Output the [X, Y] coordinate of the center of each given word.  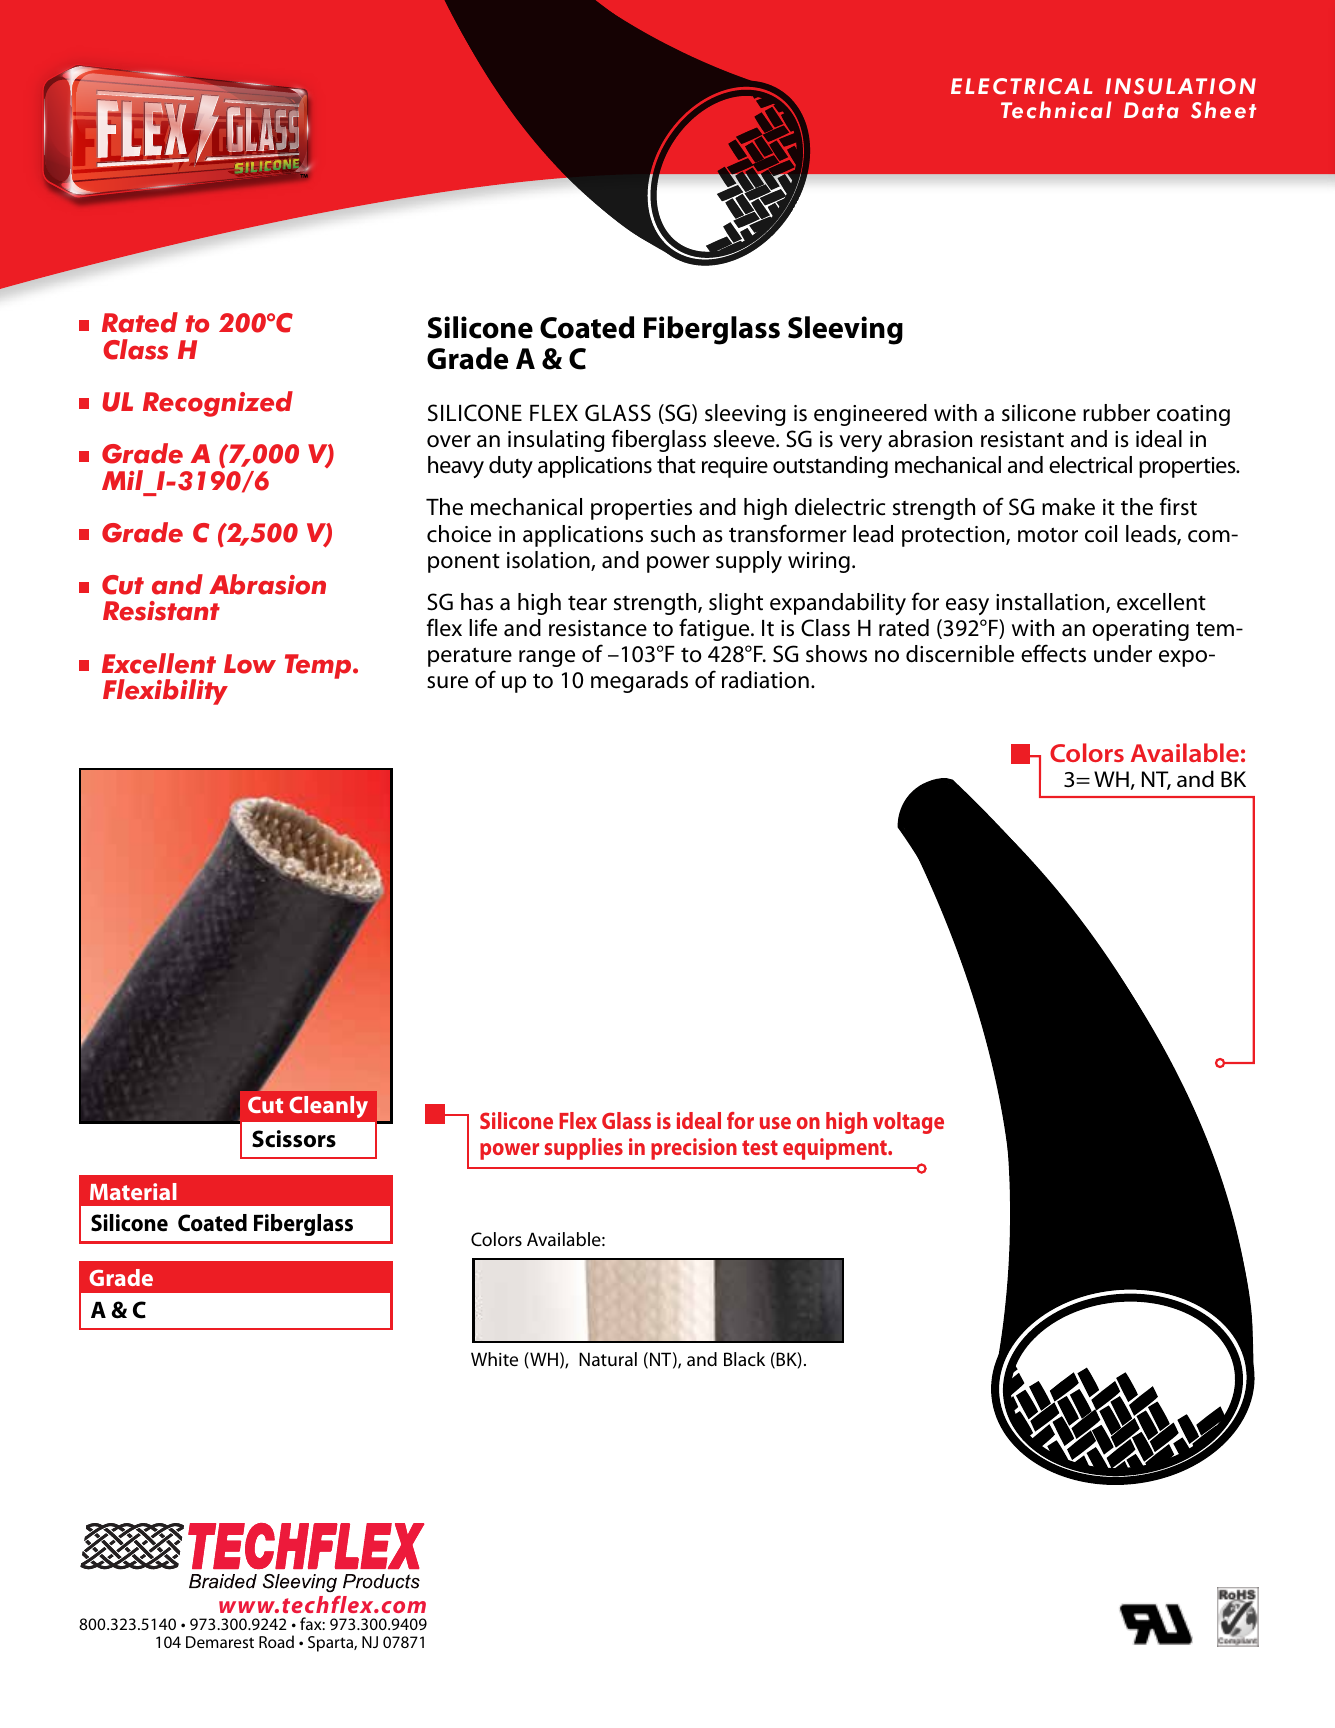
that [676, 465]
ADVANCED [161, 91]
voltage [908, 1123]
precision [694, 1149]
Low [250, 664]
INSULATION [1181, 86]
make [1068, 507]
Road [276, 1641]
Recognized [218, 404]
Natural [608, 1359]
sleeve [745, 439]
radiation [765, 680]
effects [1053, 653]
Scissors [294, 1139]
